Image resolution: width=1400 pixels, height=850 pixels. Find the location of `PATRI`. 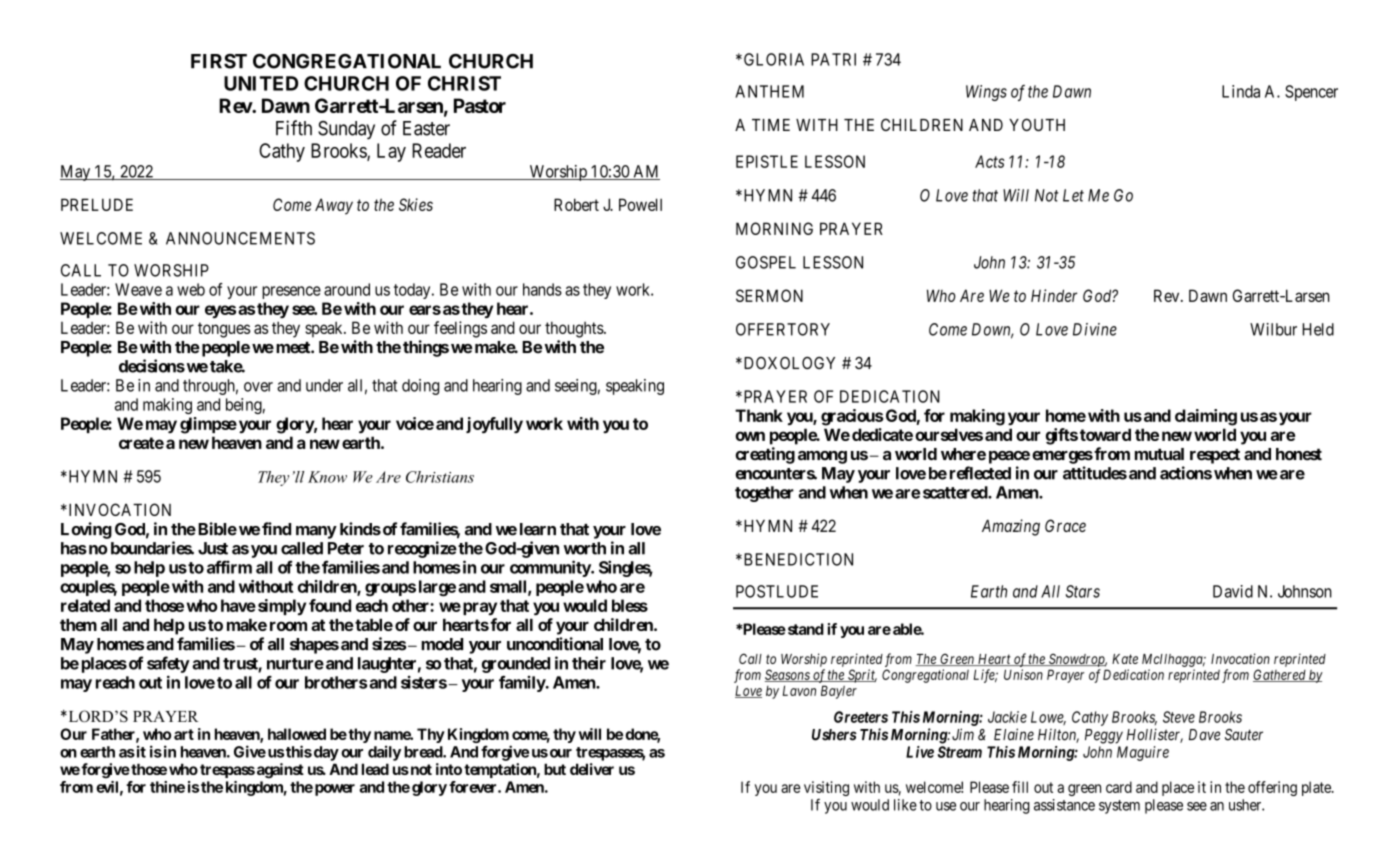

PATRI is located at coordinates (833, 59).
